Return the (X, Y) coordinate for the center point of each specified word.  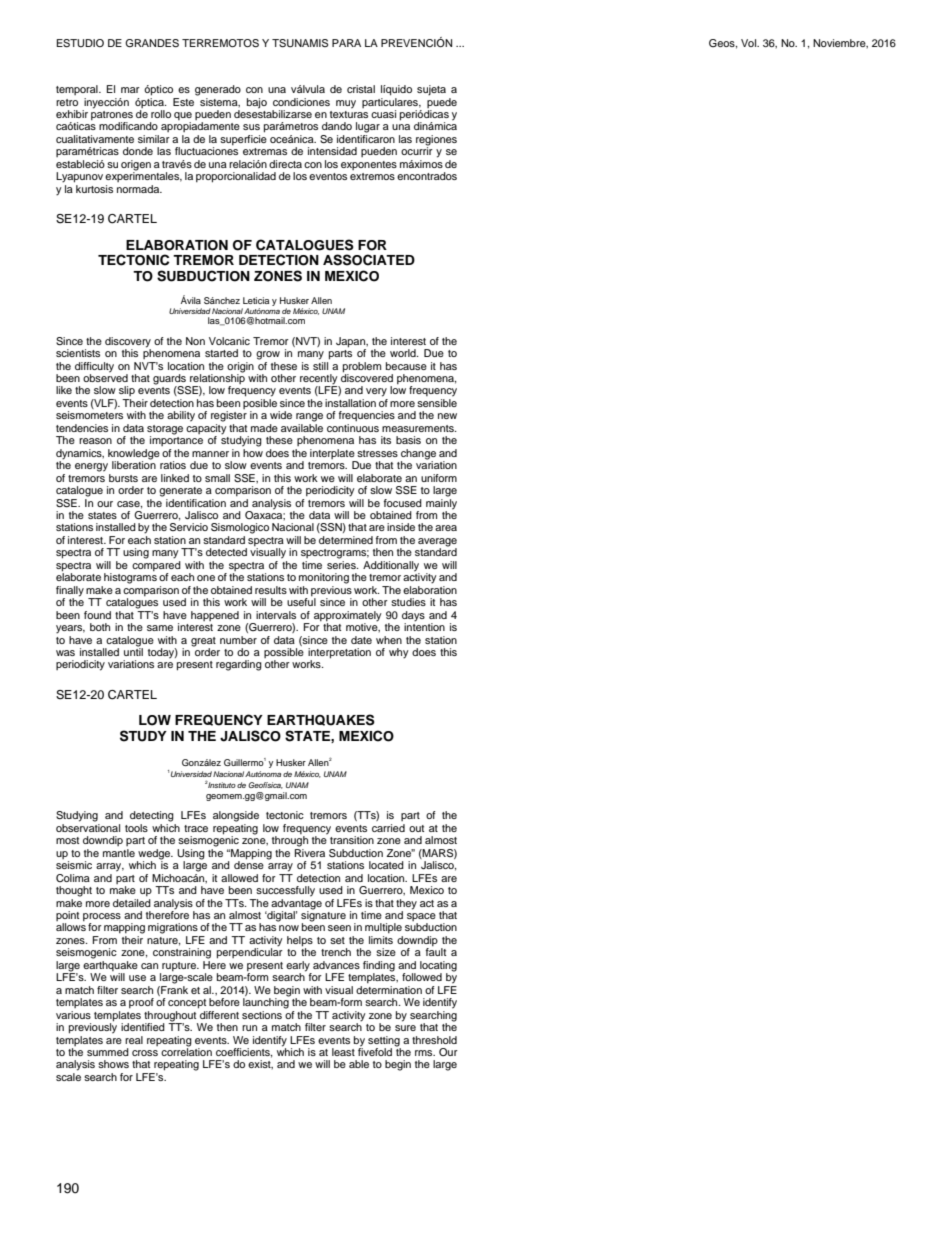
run (249, 1028)
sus (251, 127)
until (133, 651)
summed (108, 1052)
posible (261, 405)
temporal (78, 90)
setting (384, 1041)
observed (105, 377)
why (399, 653)
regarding (239, 665)
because (406, 366)
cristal (361, 89)
